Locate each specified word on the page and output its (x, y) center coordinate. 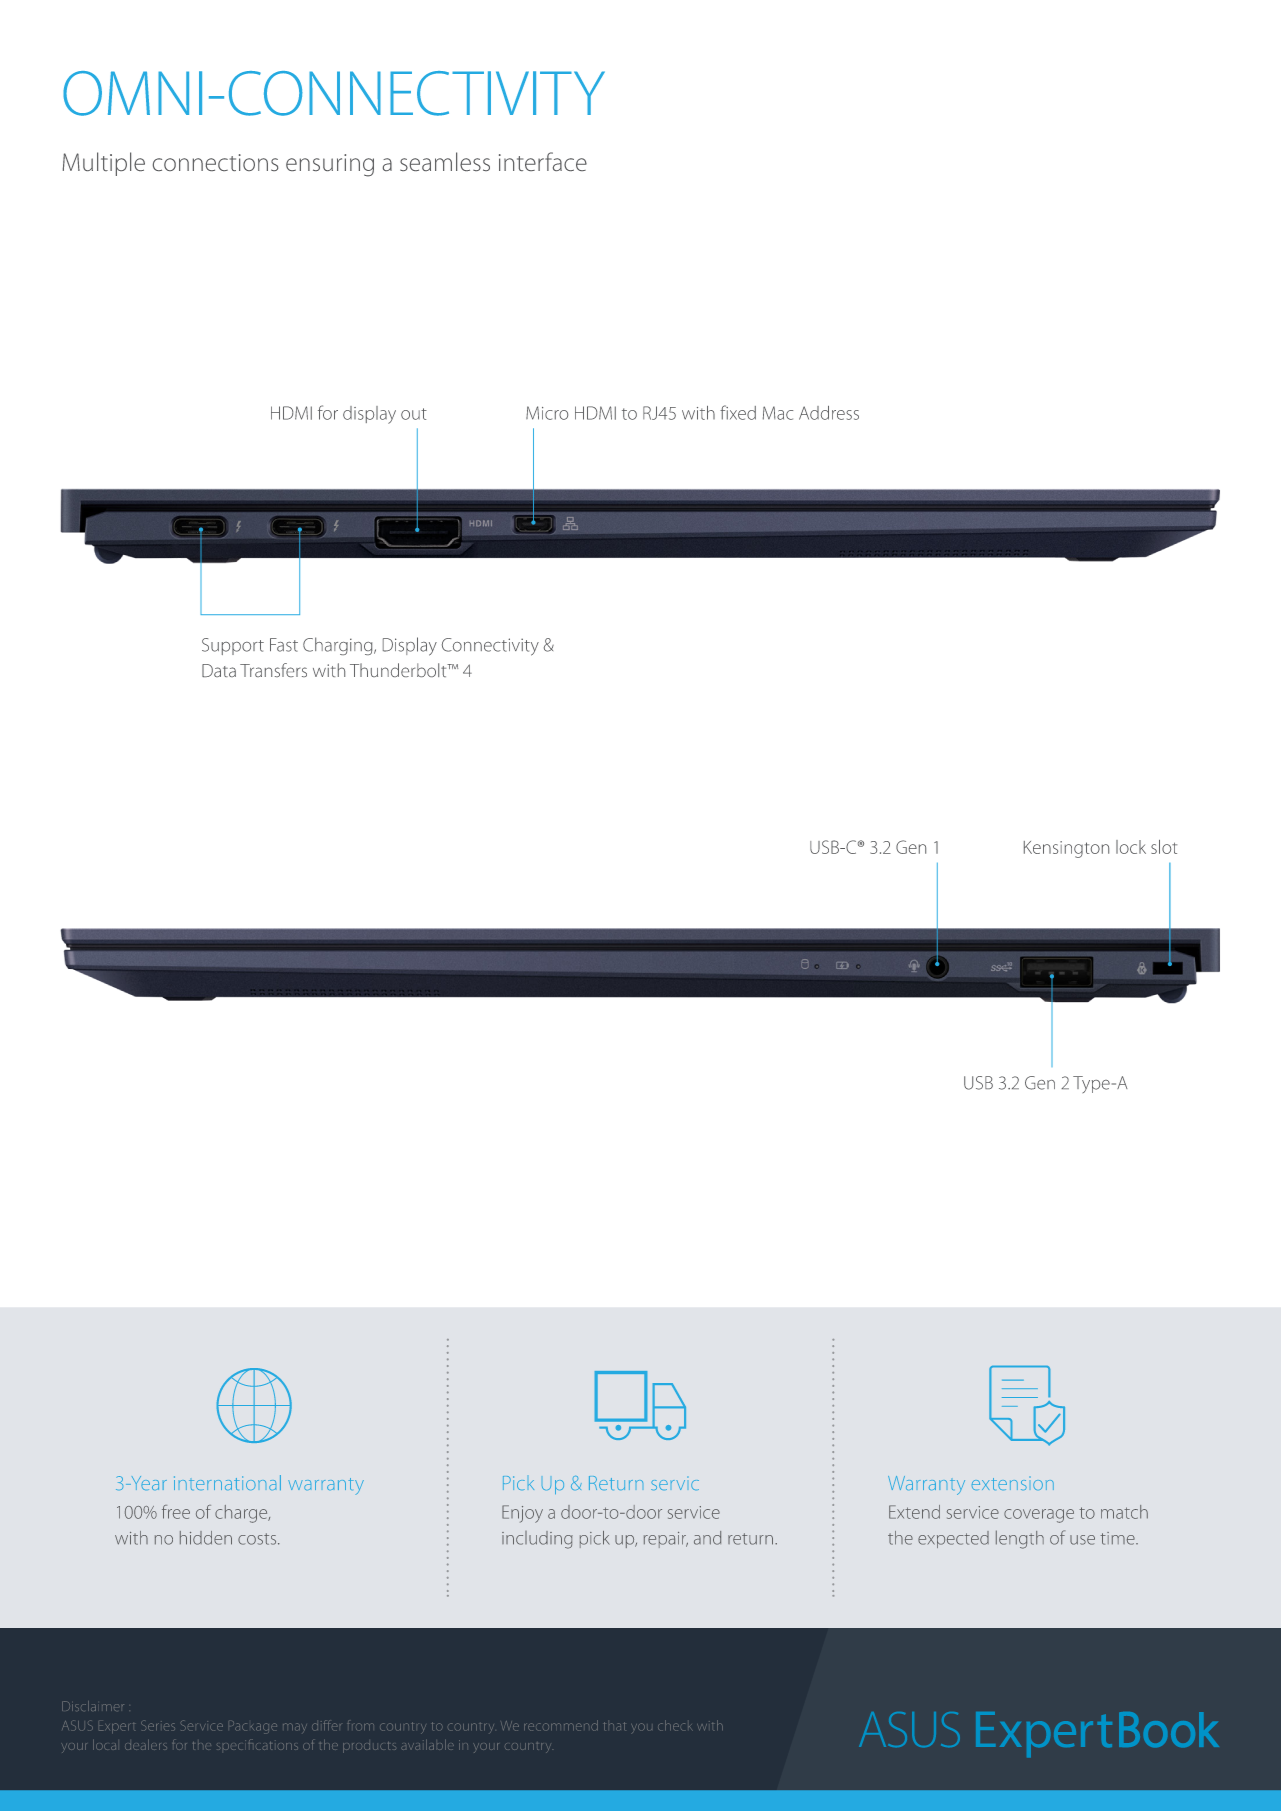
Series (158, 1725)
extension (1013, 1484)
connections (215, 162)
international (227, 1482)
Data (219, 670)
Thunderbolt (399, 670)
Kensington (1066, 849)
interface (543, 161)
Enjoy (522, 1514)
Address (829, 413)
